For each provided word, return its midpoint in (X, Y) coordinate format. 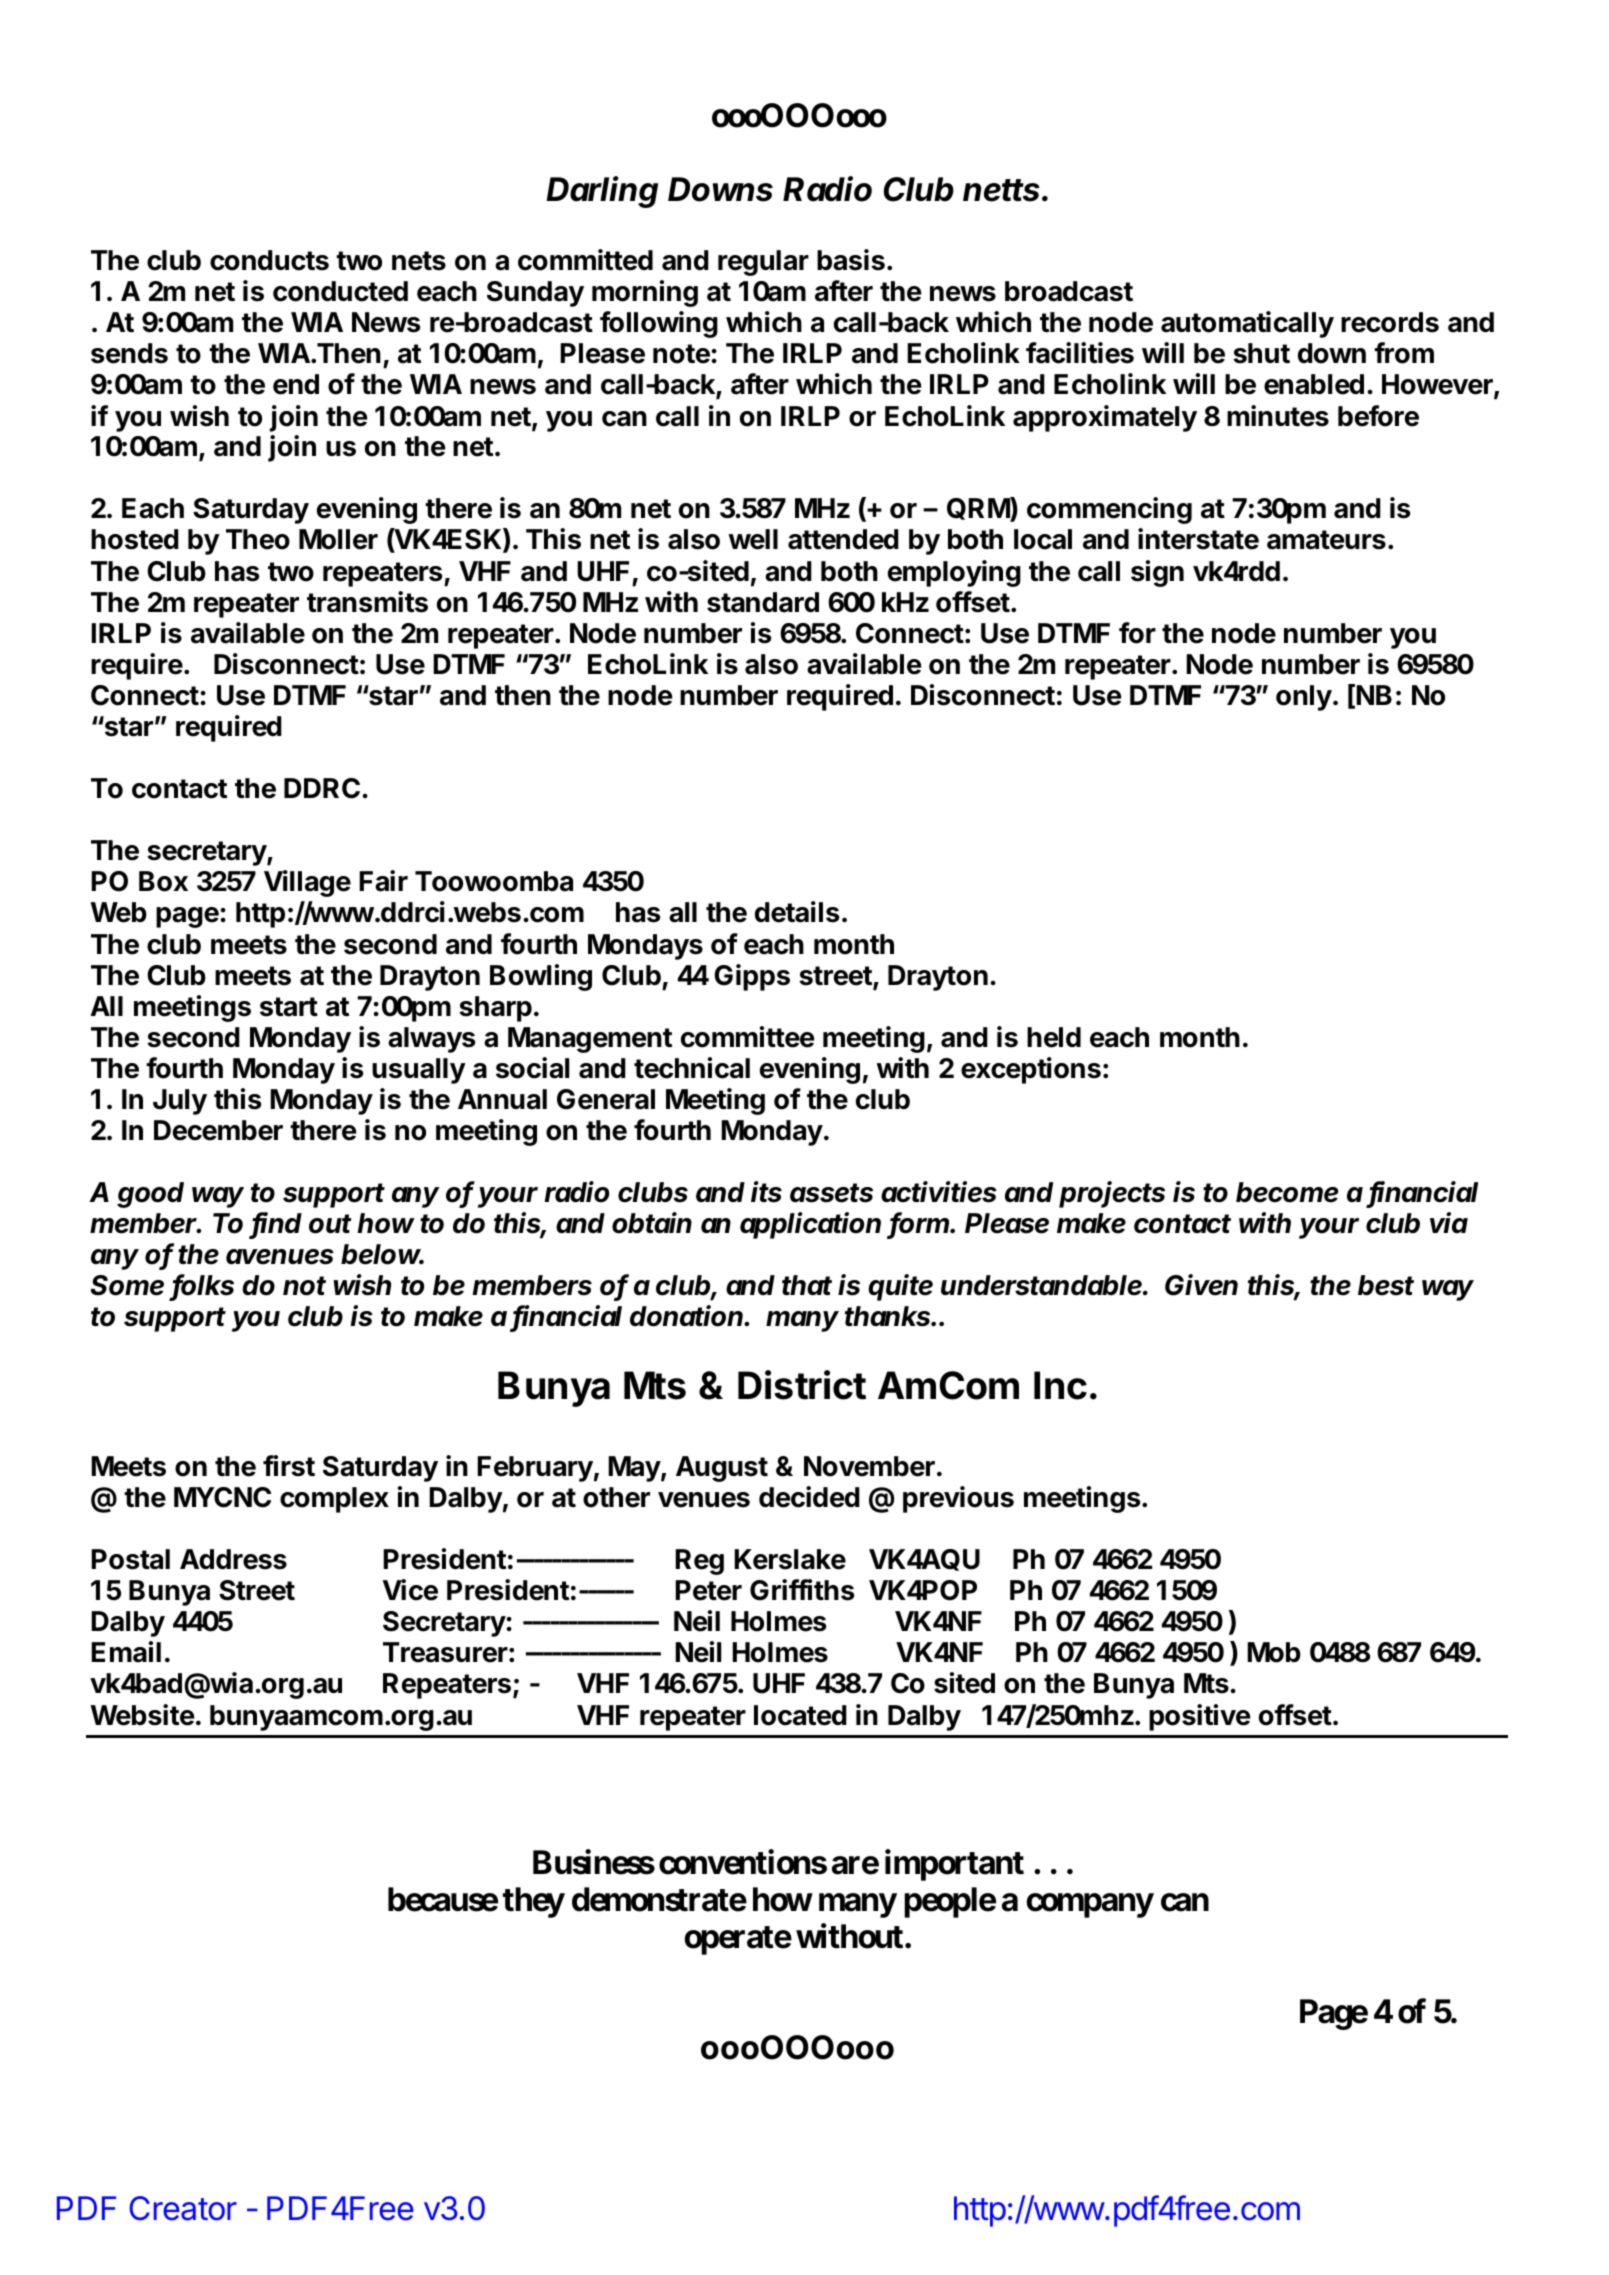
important (954, 1865)
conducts (269, 260)
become (1287, 1192)
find (277, 1224)
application (810, 1225)
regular (763, 263)
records (1390, 322)
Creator (183, 2208)
